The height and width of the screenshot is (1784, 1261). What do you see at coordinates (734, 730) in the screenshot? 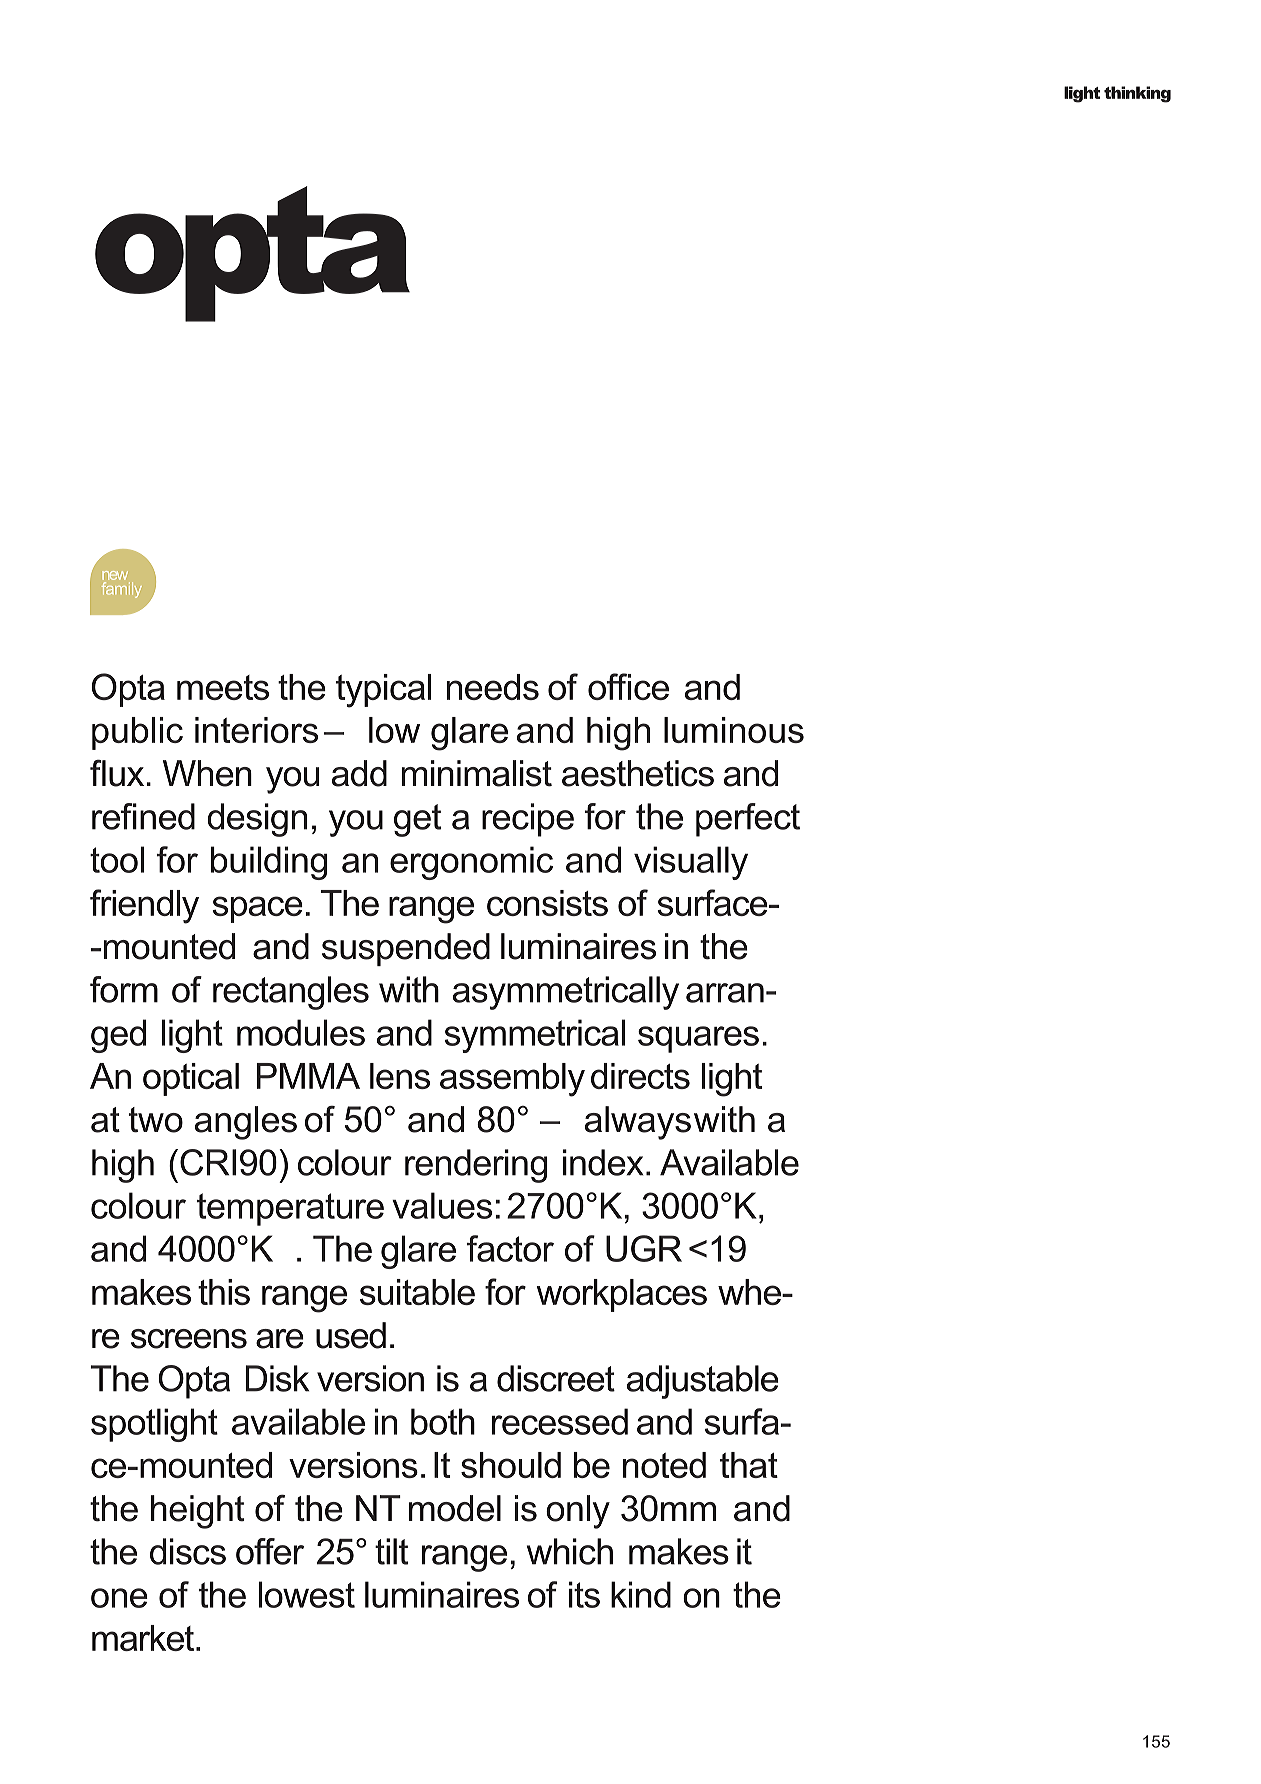
I see `luminous` at bounding box center [734, 730].
